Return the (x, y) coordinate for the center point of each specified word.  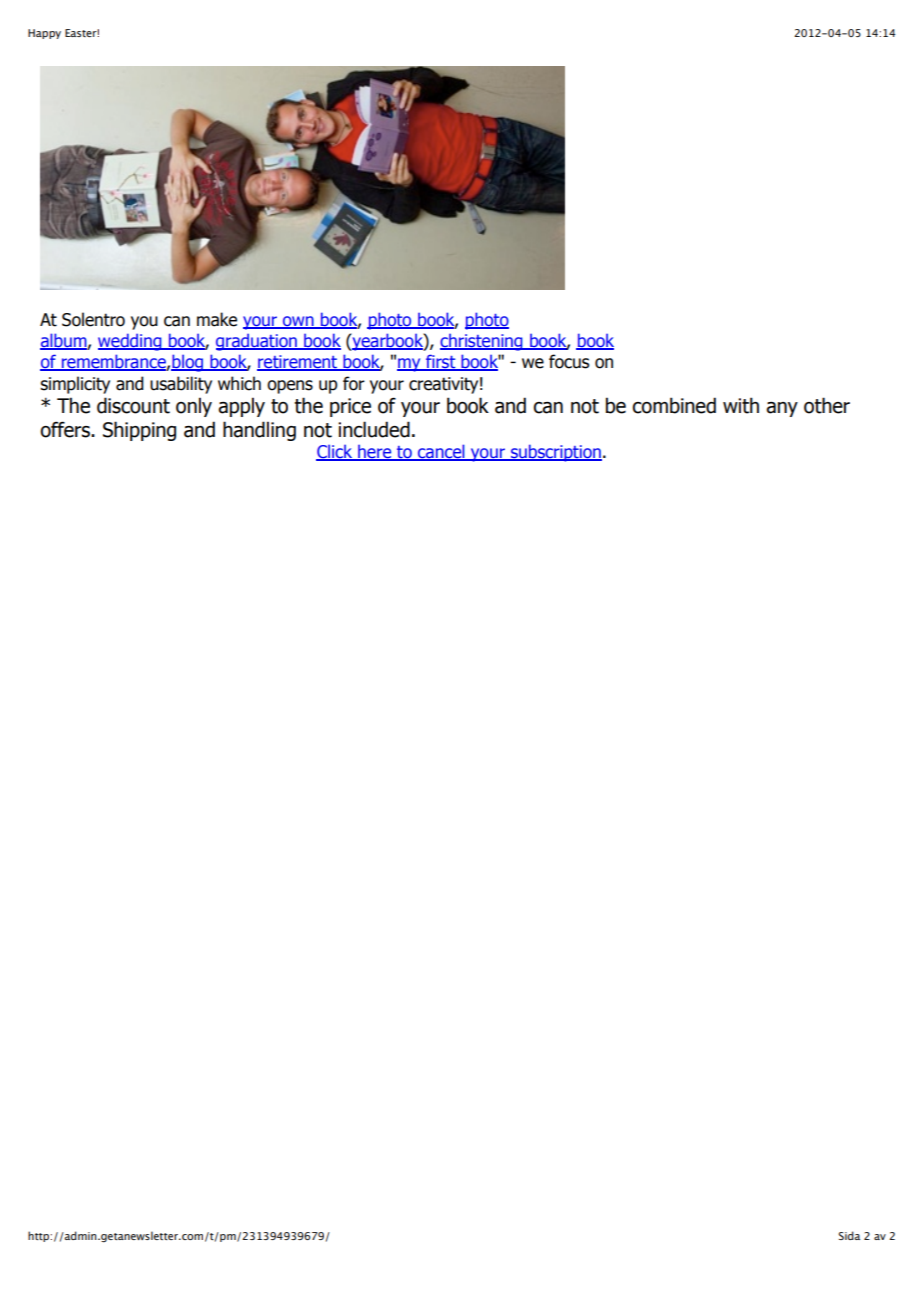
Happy (44, 34)
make (217, 319)
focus (569, 361)
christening (482, 342)
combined (674, 405)
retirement (298, 363)
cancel (441, 452)
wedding (131, 342)
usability (181, 385)
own (298, 322)
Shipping (139, 431)
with (741, 405)
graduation (257, 342)
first (441, 362)
